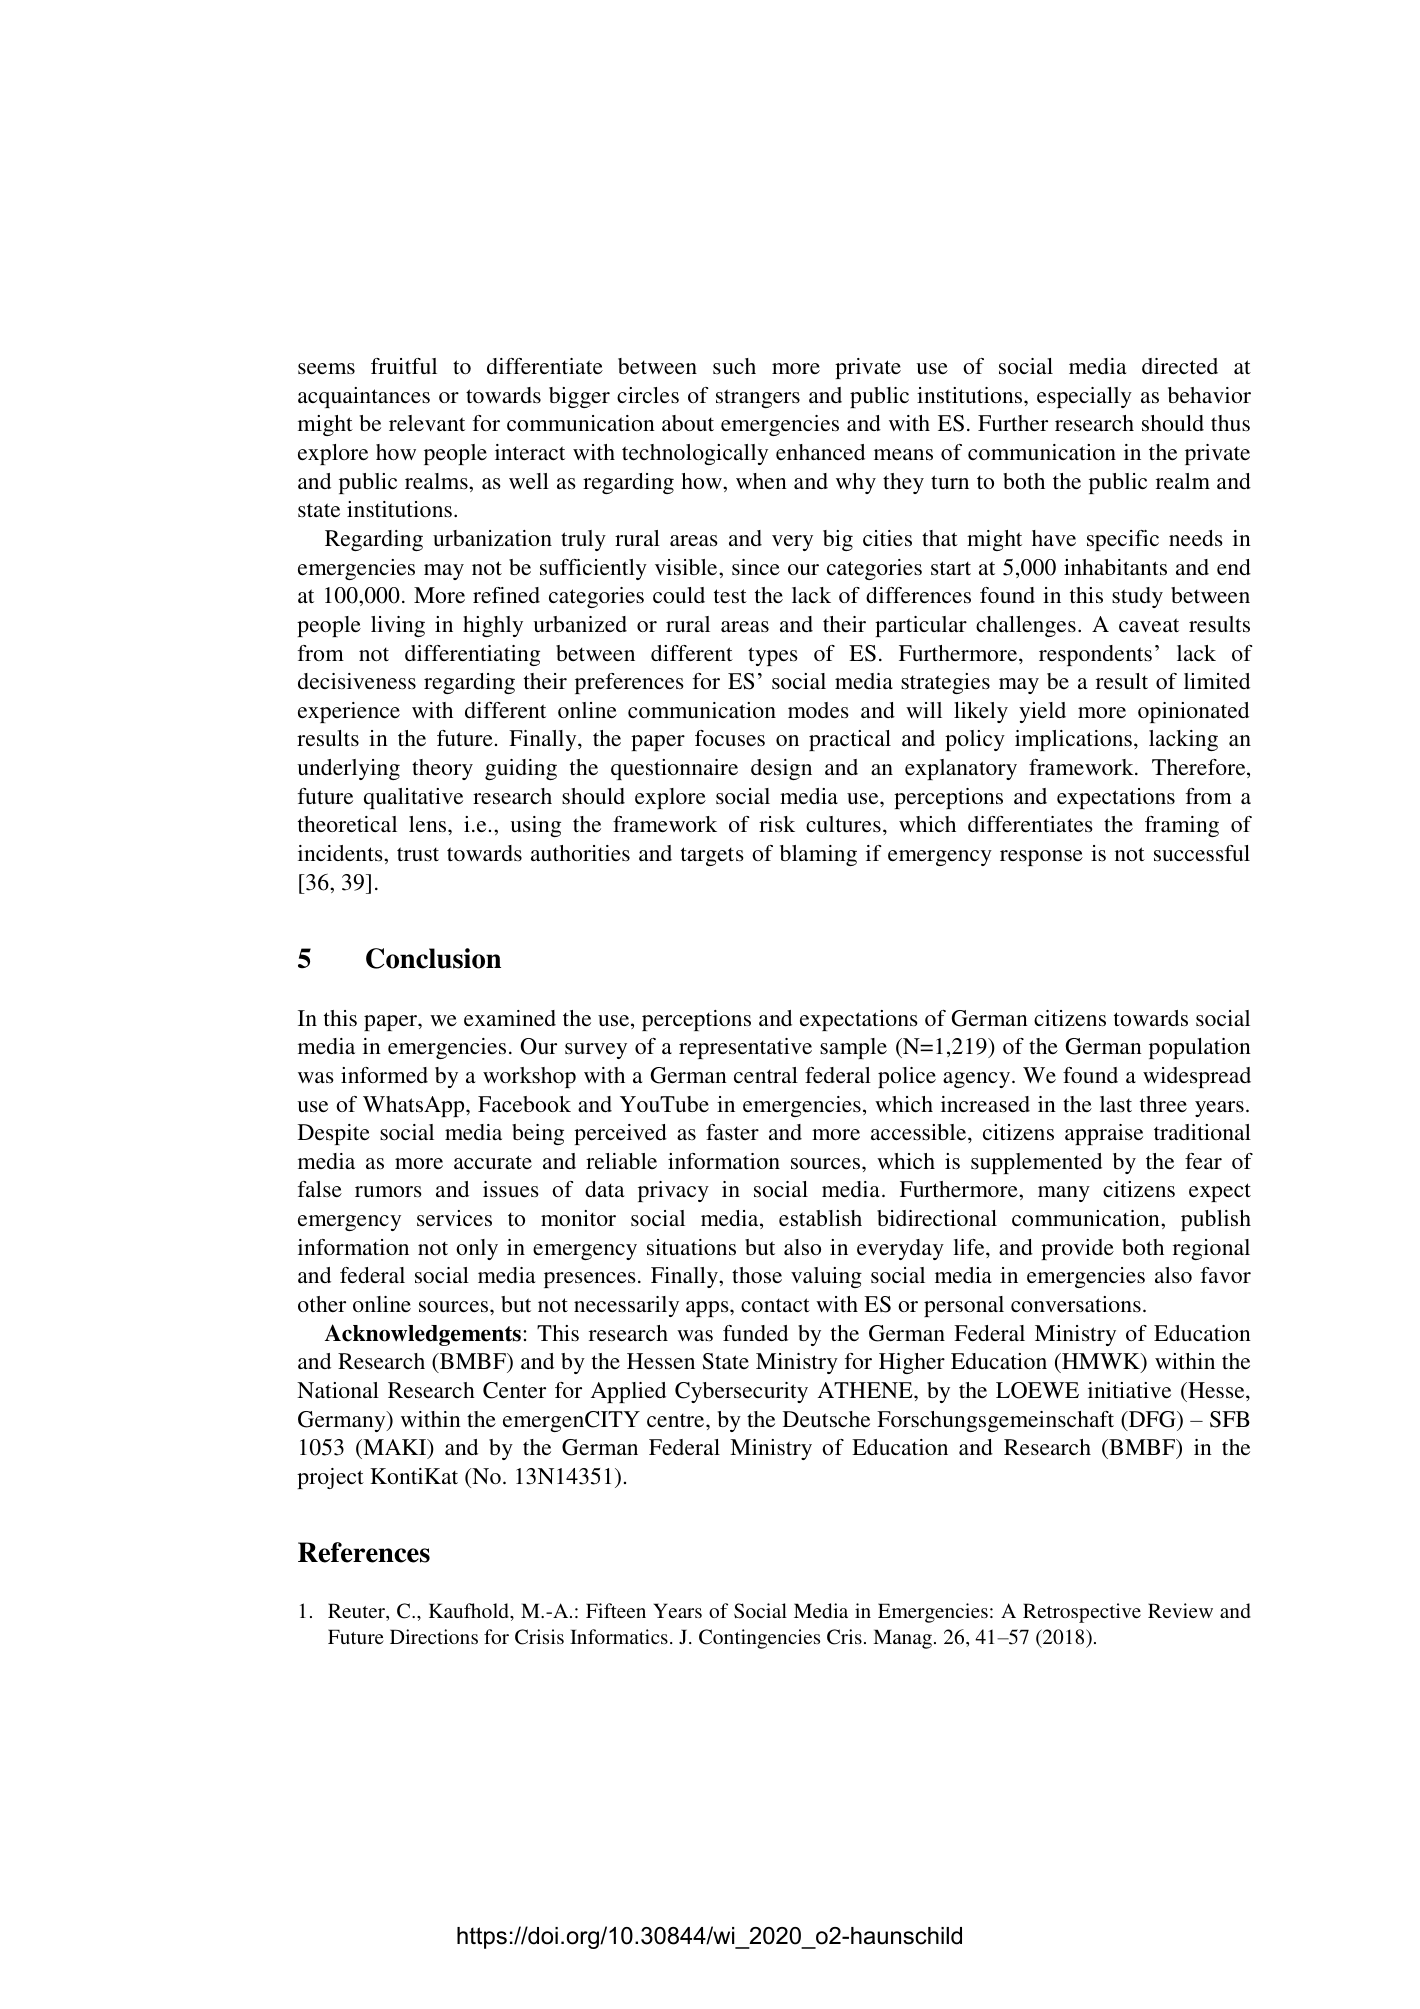 Image resolution: width=1420 pixels, height=2009 pixels. What do you see at coordinates (777, 824) in the image?
I see `risk` at bounding box center [777, 824].
